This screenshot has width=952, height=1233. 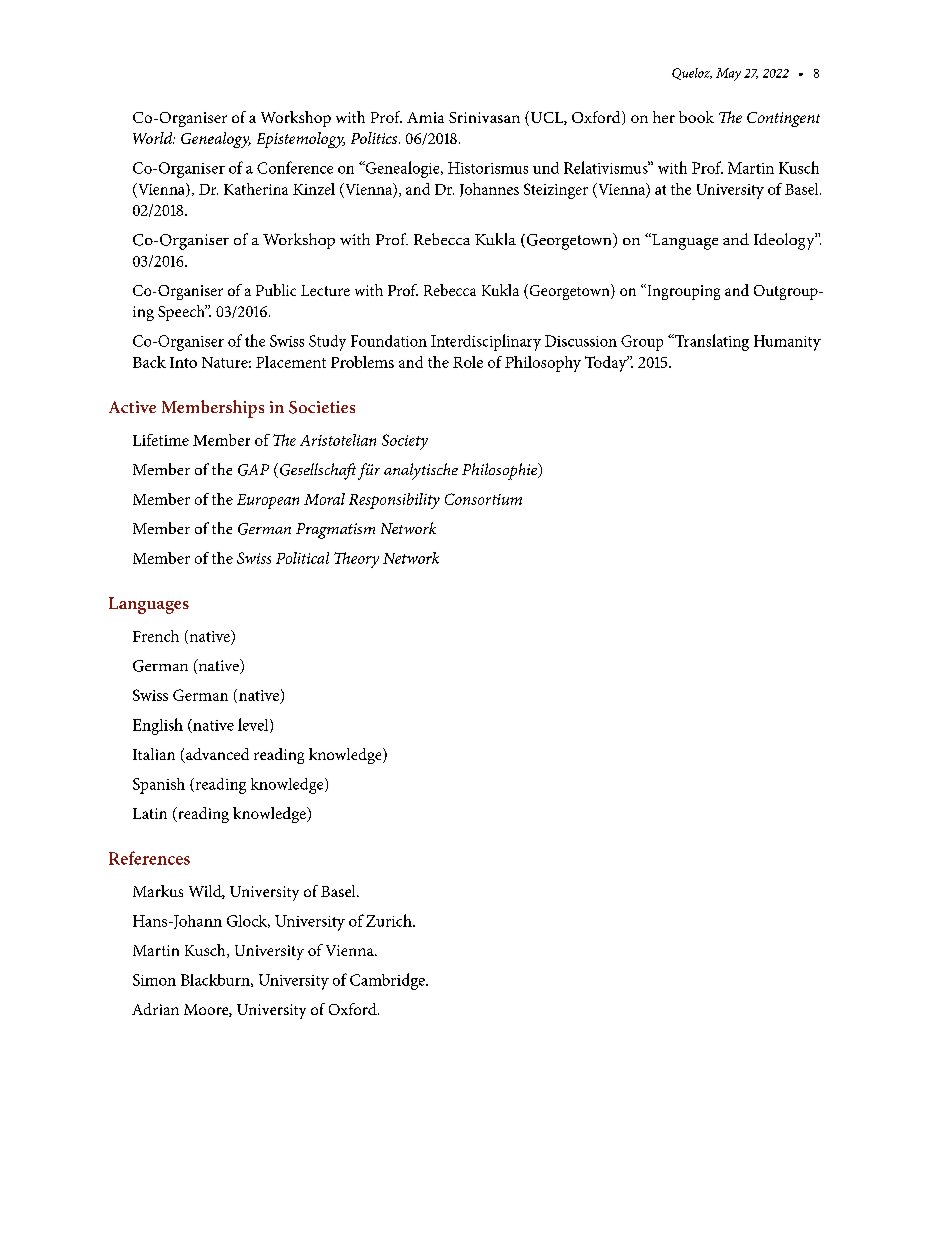 What do you see at coordinates (276, 290) in the screenshot?
I see `Public` at bounding box center [276, 290].
